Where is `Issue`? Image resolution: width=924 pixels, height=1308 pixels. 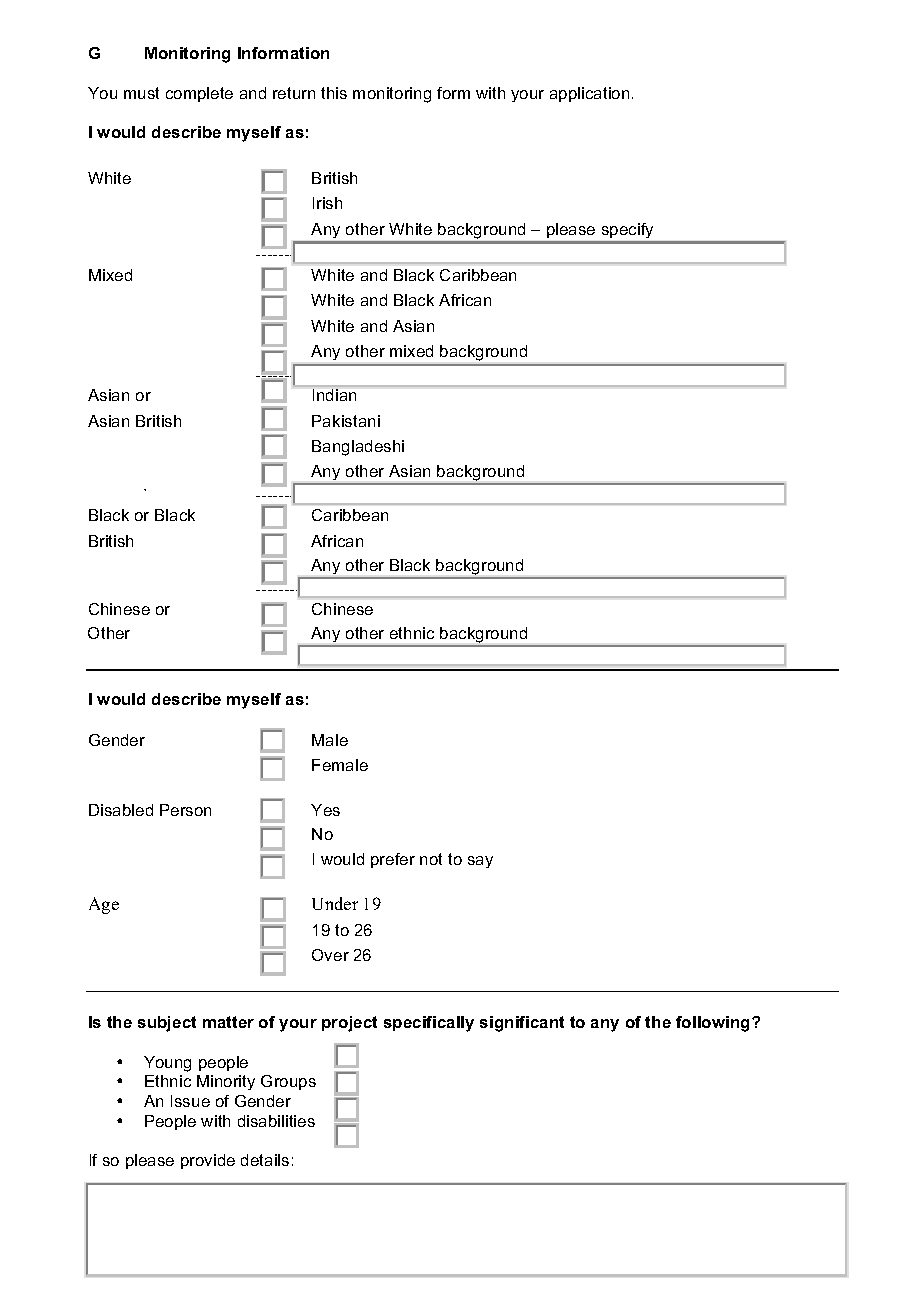
Issue is located at coordinates (190, 1101).
